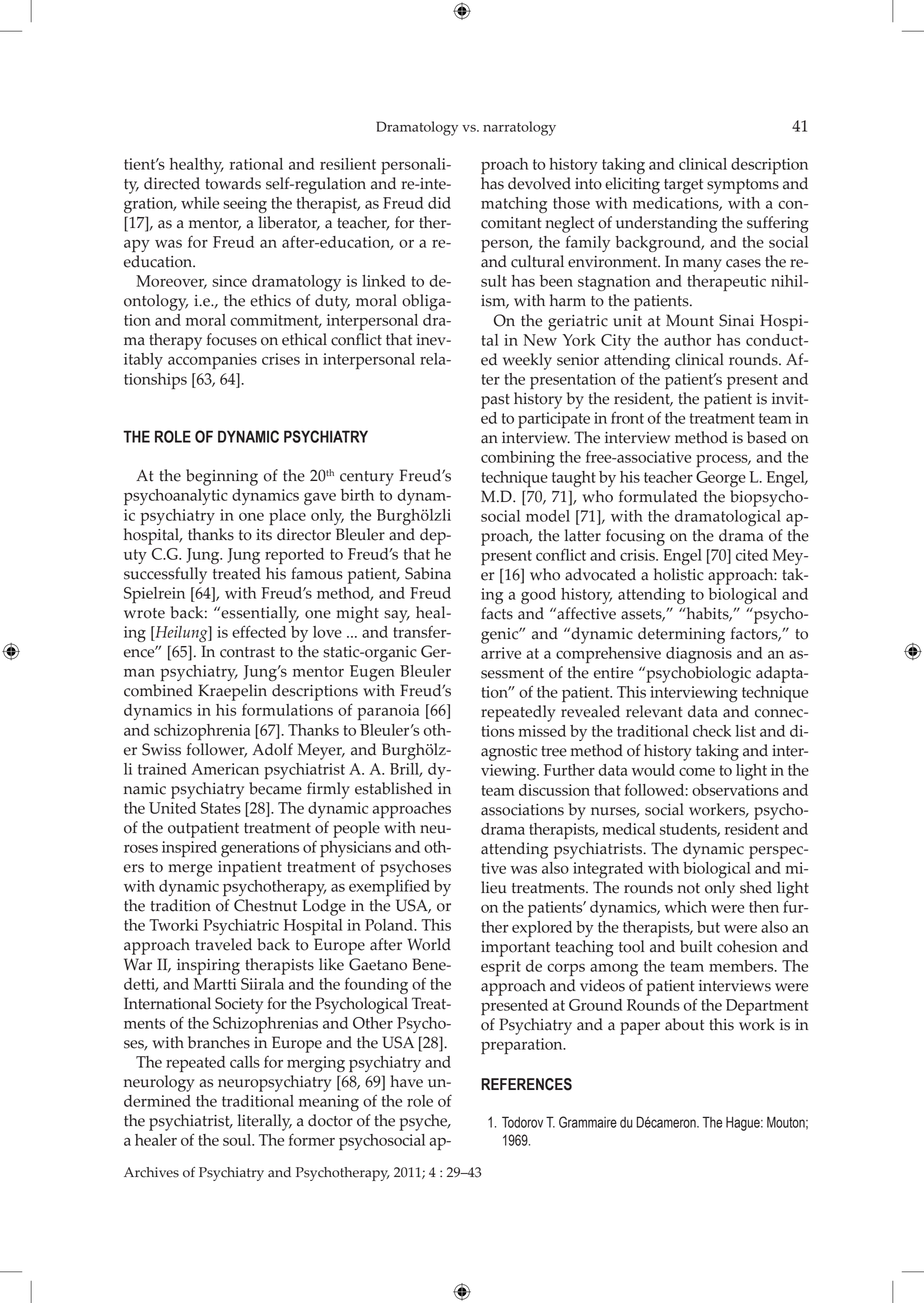  I want to click on arrive, so click(501, 653).
